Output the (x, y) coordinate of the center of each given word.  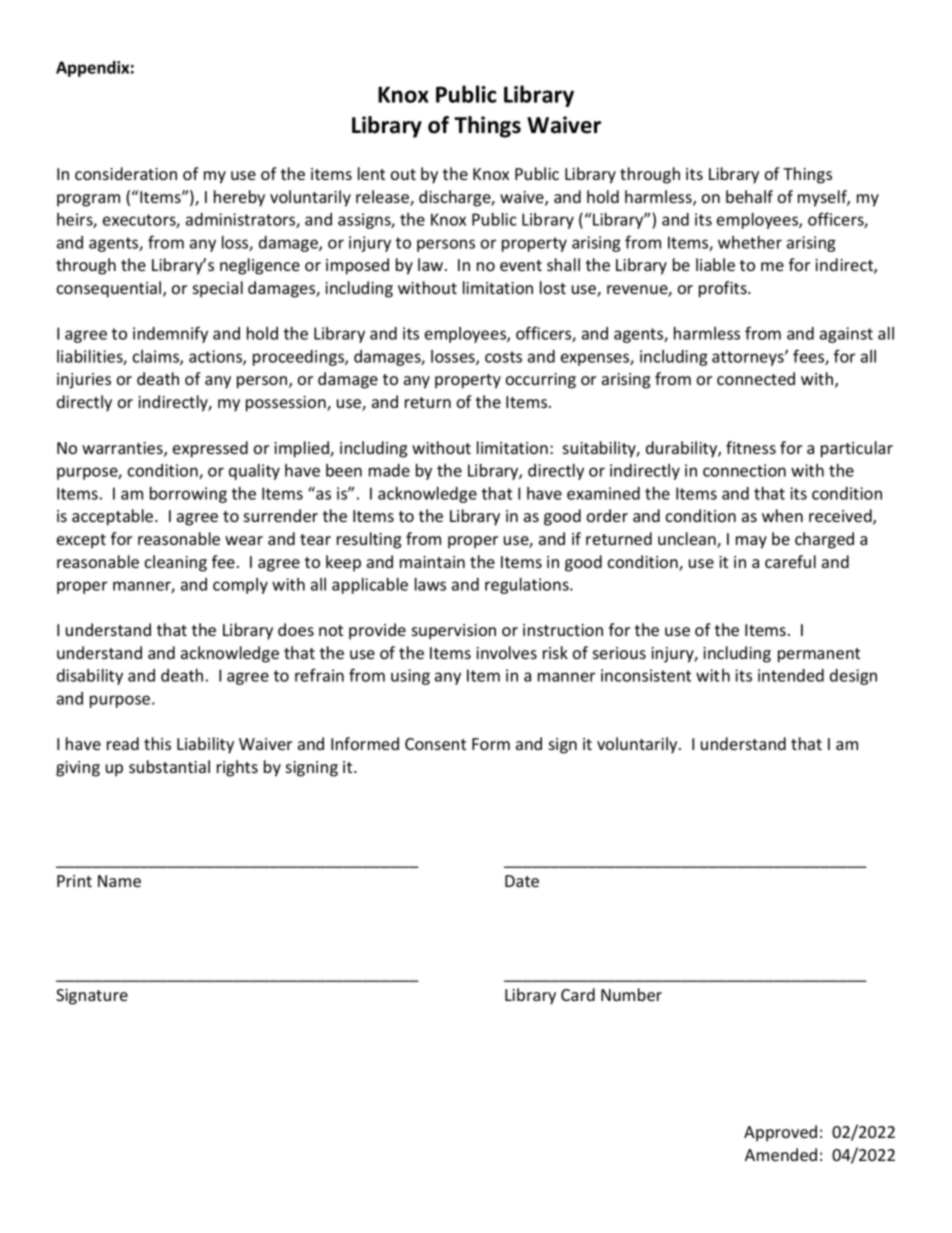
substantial (169, 766)
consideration (126, 173)
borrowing (188, 495)
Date (522, 881)
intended (791, 675)
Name (119, 881)
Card (578, 994)
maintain (432, 562)
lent (371, 173)
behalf (749, 196)
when (782, 515)
